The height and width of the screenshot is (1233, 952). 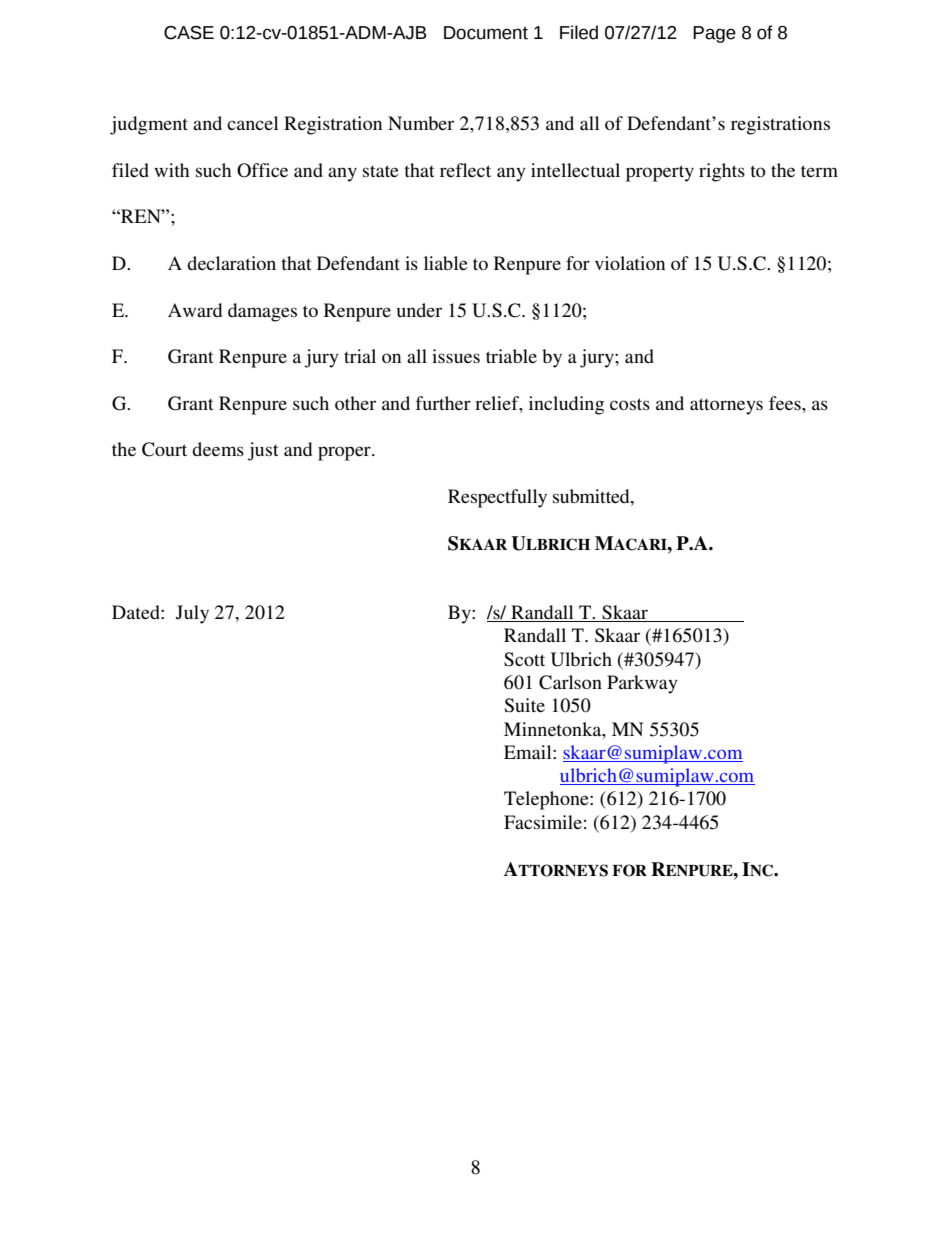 I want to click on deems, so click(x=218, y=449).
